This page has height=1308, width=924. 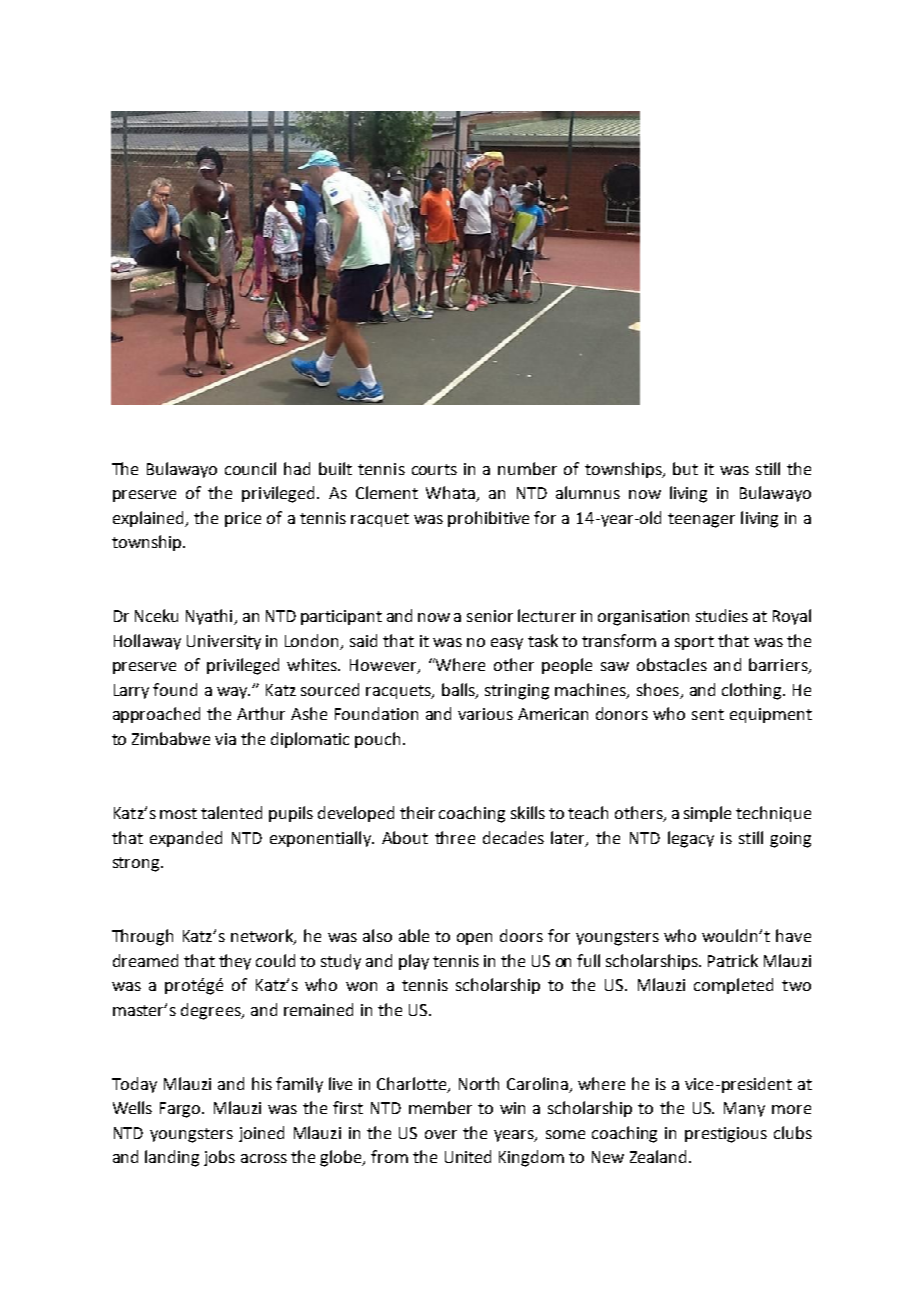 What do you see at coordinates (219, 1158) in the page?
I see `jobs` at bounding box center [219, 1158].
